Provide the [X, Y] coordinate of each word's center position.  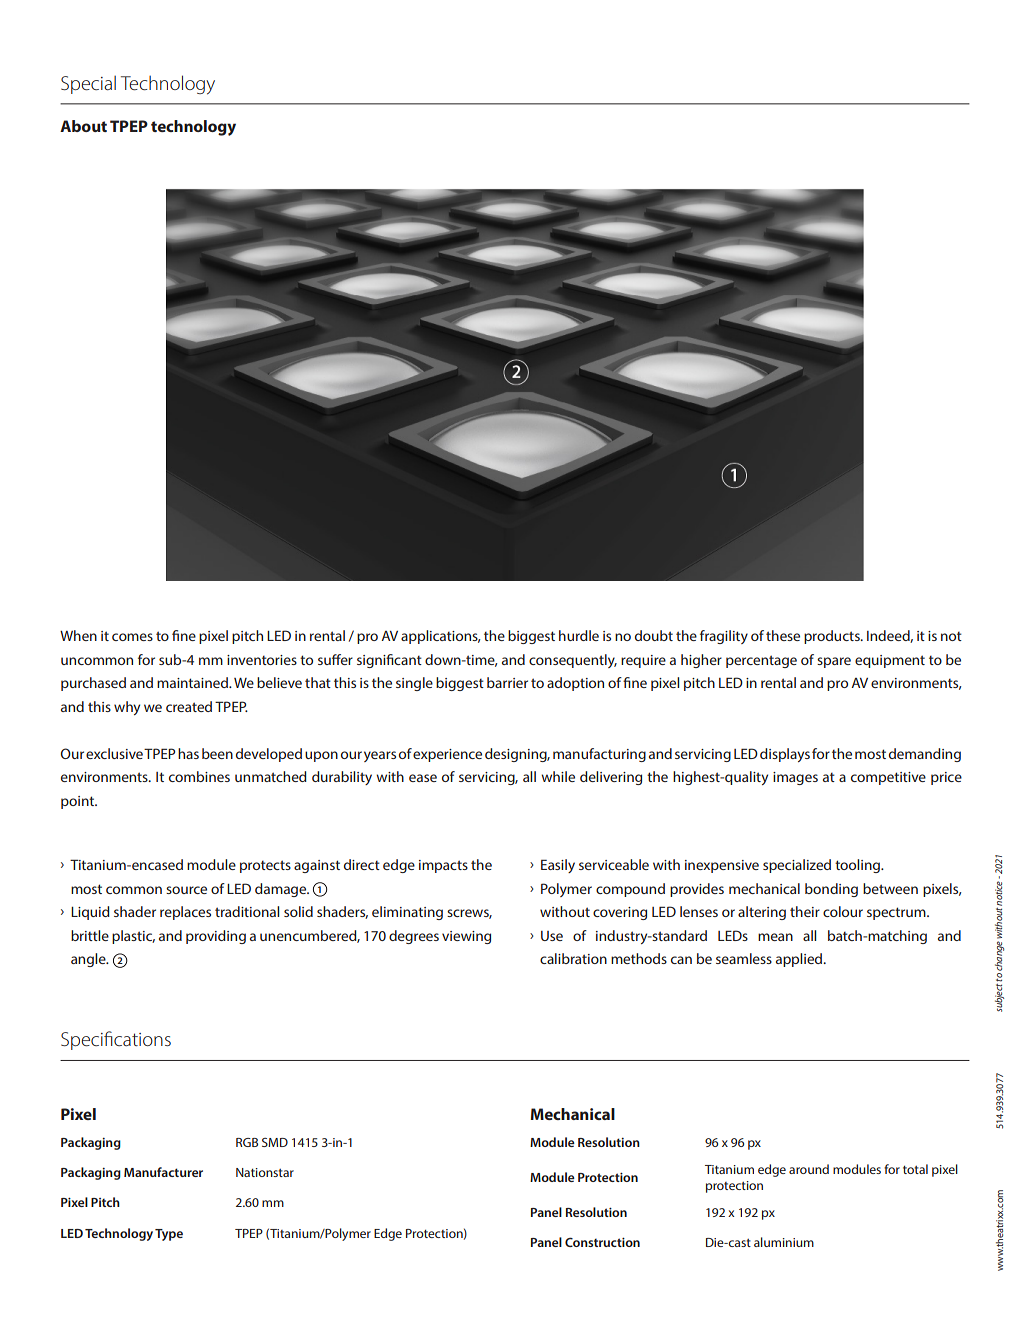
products [833, 637]
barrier [507, 682]
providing [216, 937]
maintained [193, 682]
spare [834, 662]
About [83, 126]
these [783, 635]
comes [132, 637]
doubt [654, 635]
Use [552, 936]
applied [800, 960]
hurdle [579, 635]
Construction [602, 1242]
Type [169, 1235]
